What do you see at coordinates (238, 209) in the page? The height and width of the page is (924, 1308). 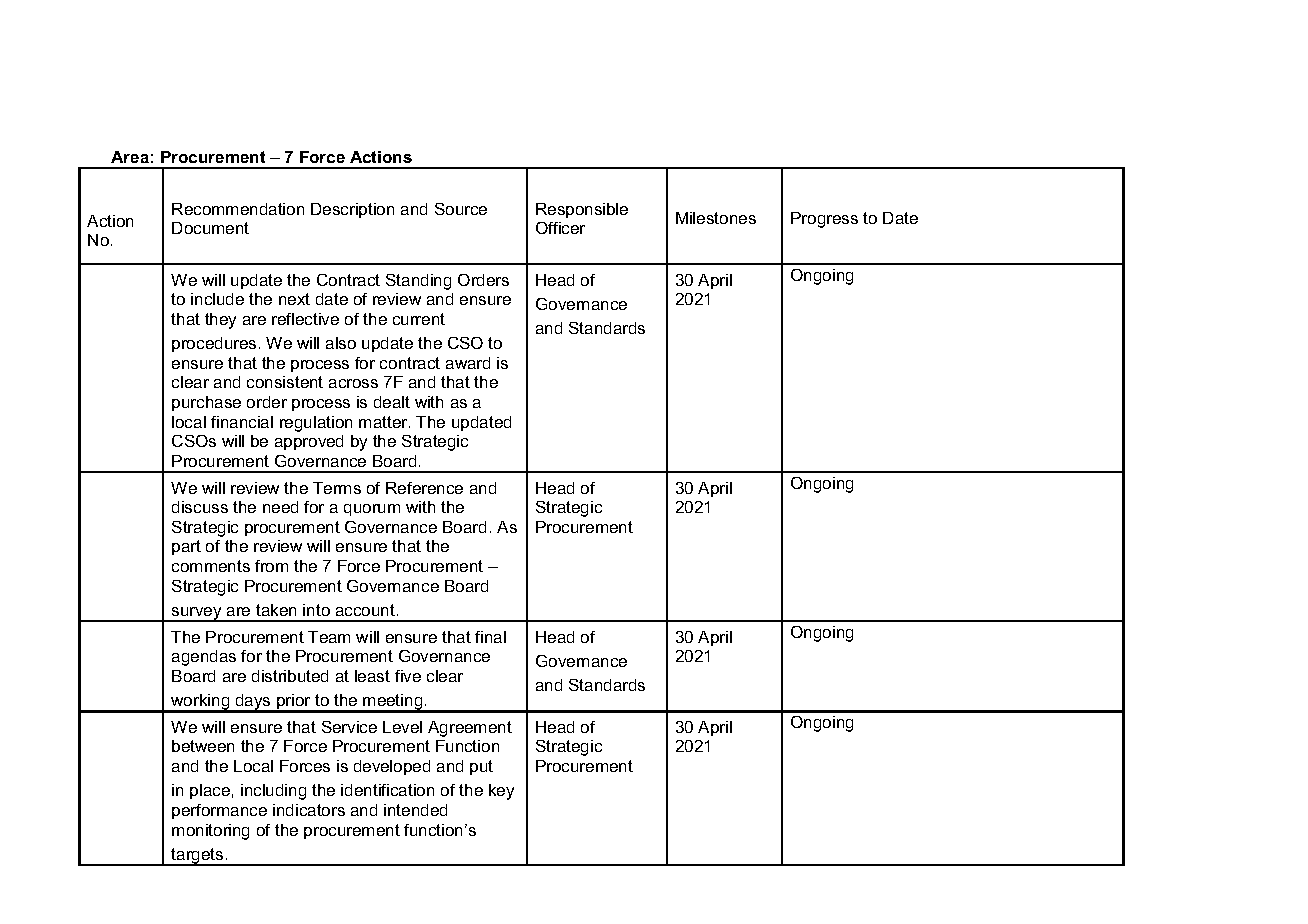 I see `Recommendation` at bounding box center [238, 209].
